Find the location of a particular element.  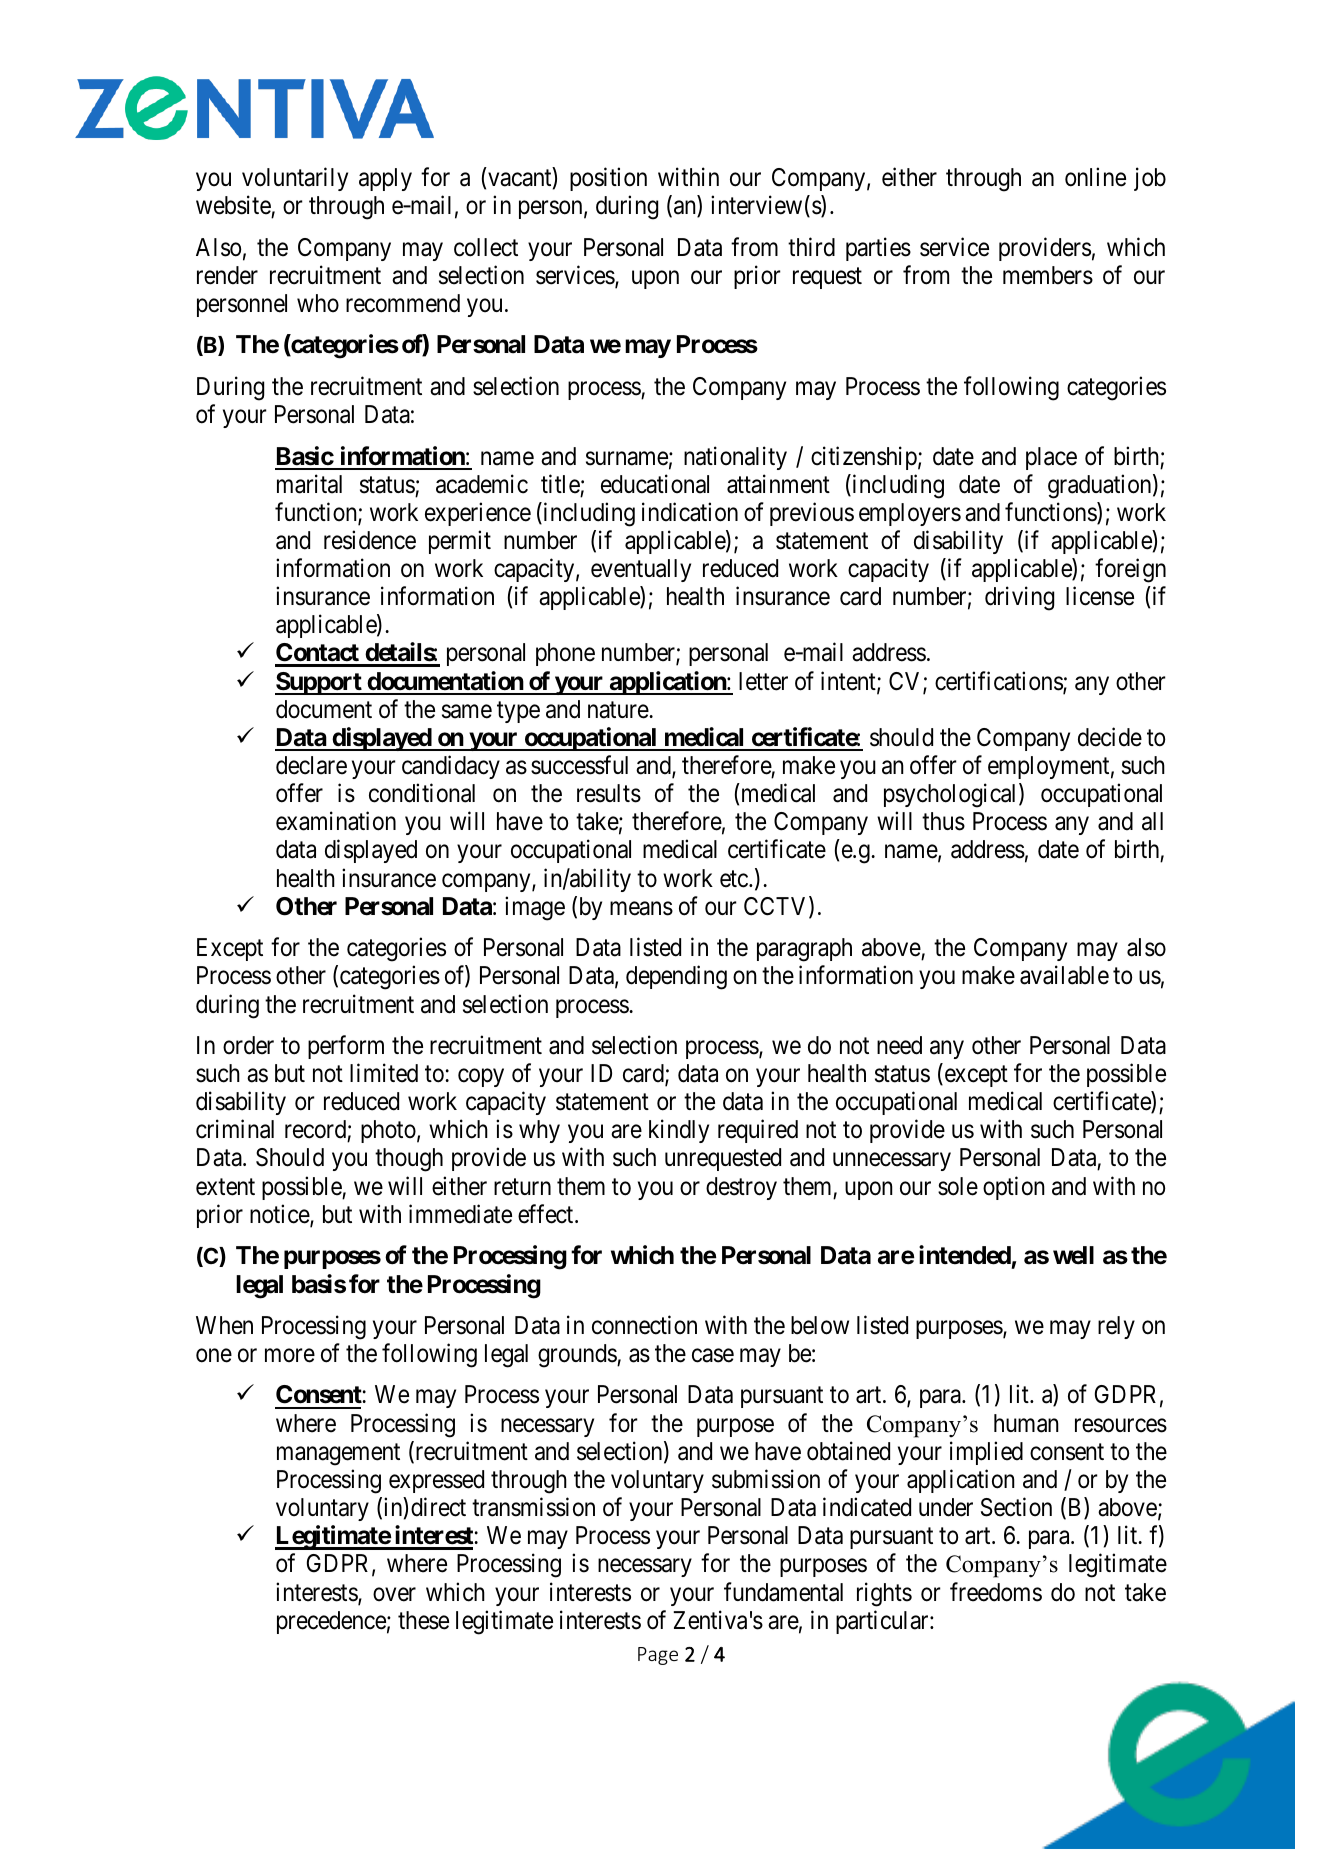

though is located at coordinates (409, 1160).
